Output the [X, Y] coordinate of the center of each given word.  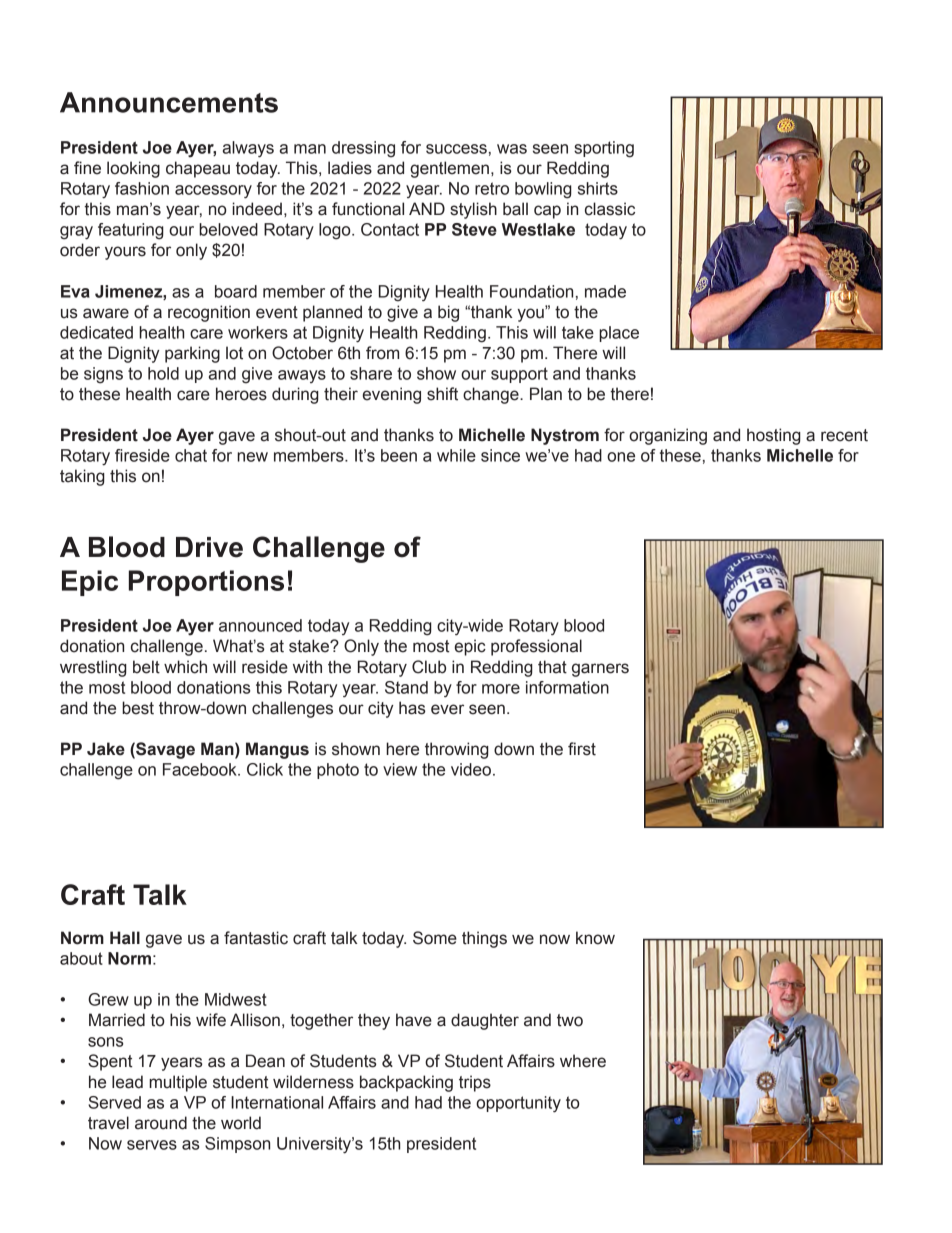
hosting [774, 436]
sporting [604, 149]
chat [191, 455]
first [582, 749]
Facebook [201, 769]
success [456, 149]
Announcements [169, 102]
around [161, 1123]
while [456, 455]
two [570, 1020]
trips [475, 1083]
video [471, 769]
